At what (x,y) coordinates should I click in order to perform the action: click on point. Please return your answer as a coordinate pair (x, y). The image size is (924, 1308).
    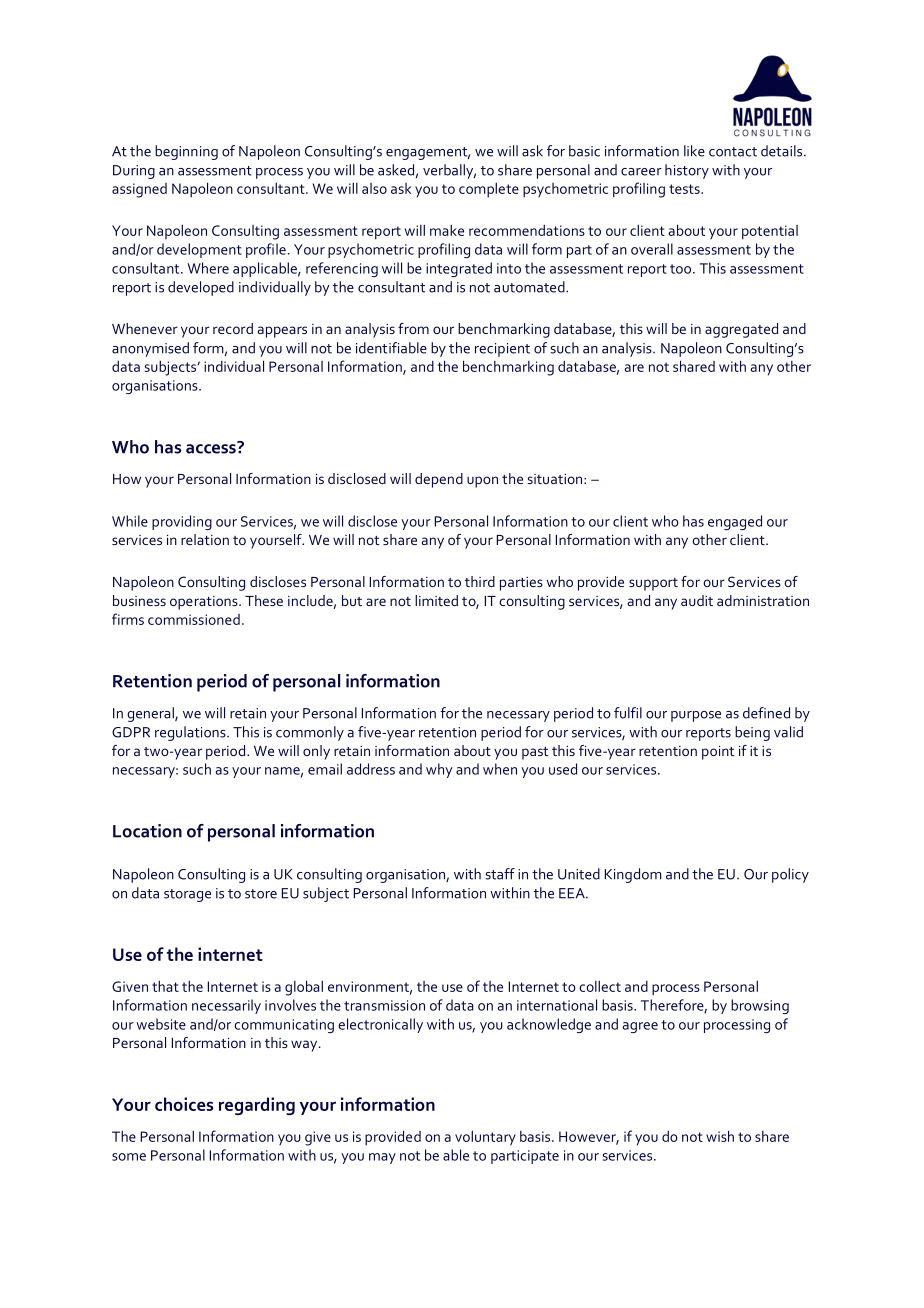
    Looking at the image, I should click on (718, 753).
